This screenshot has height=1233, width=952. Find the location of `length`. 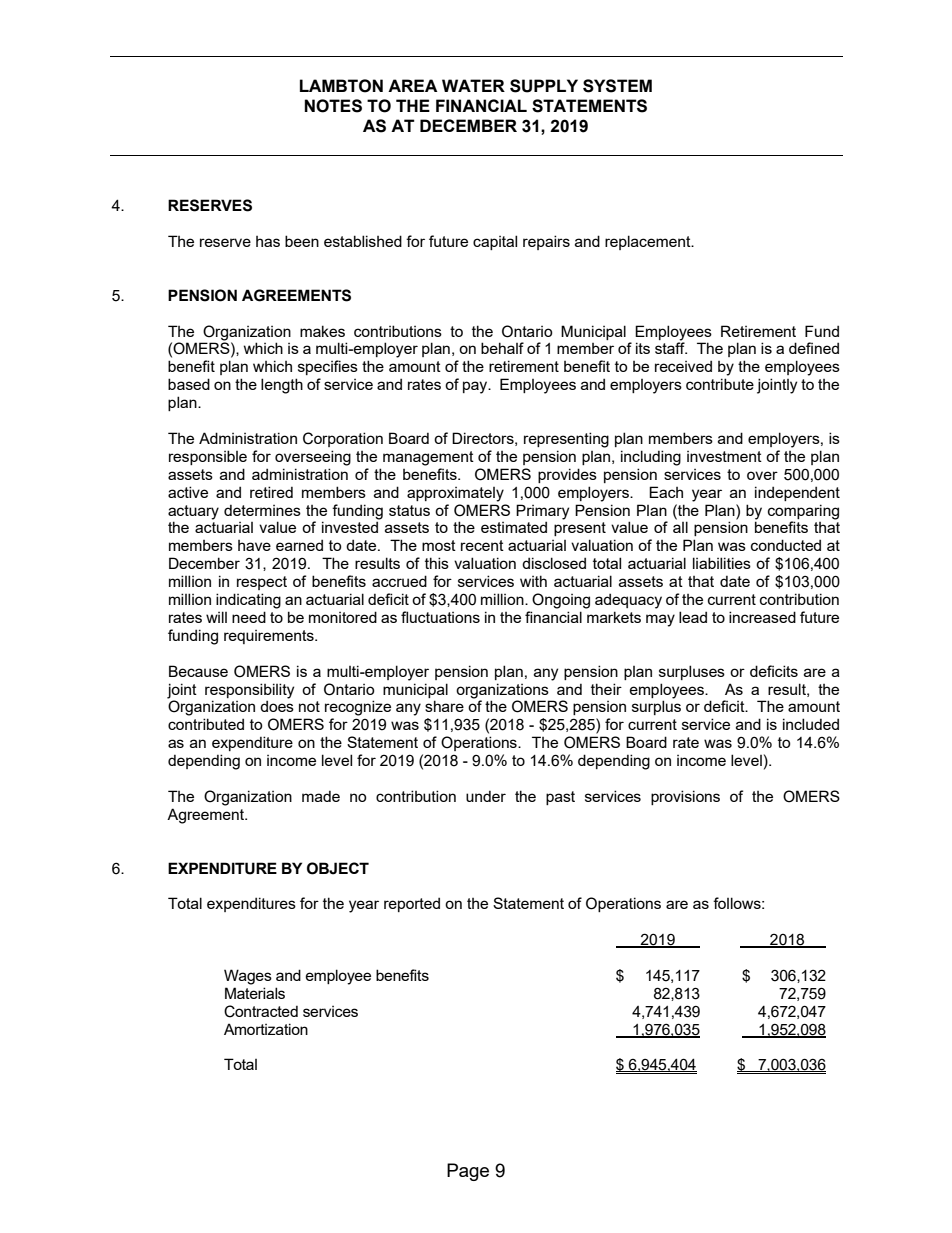

length is located at coordinates (282, 386).
